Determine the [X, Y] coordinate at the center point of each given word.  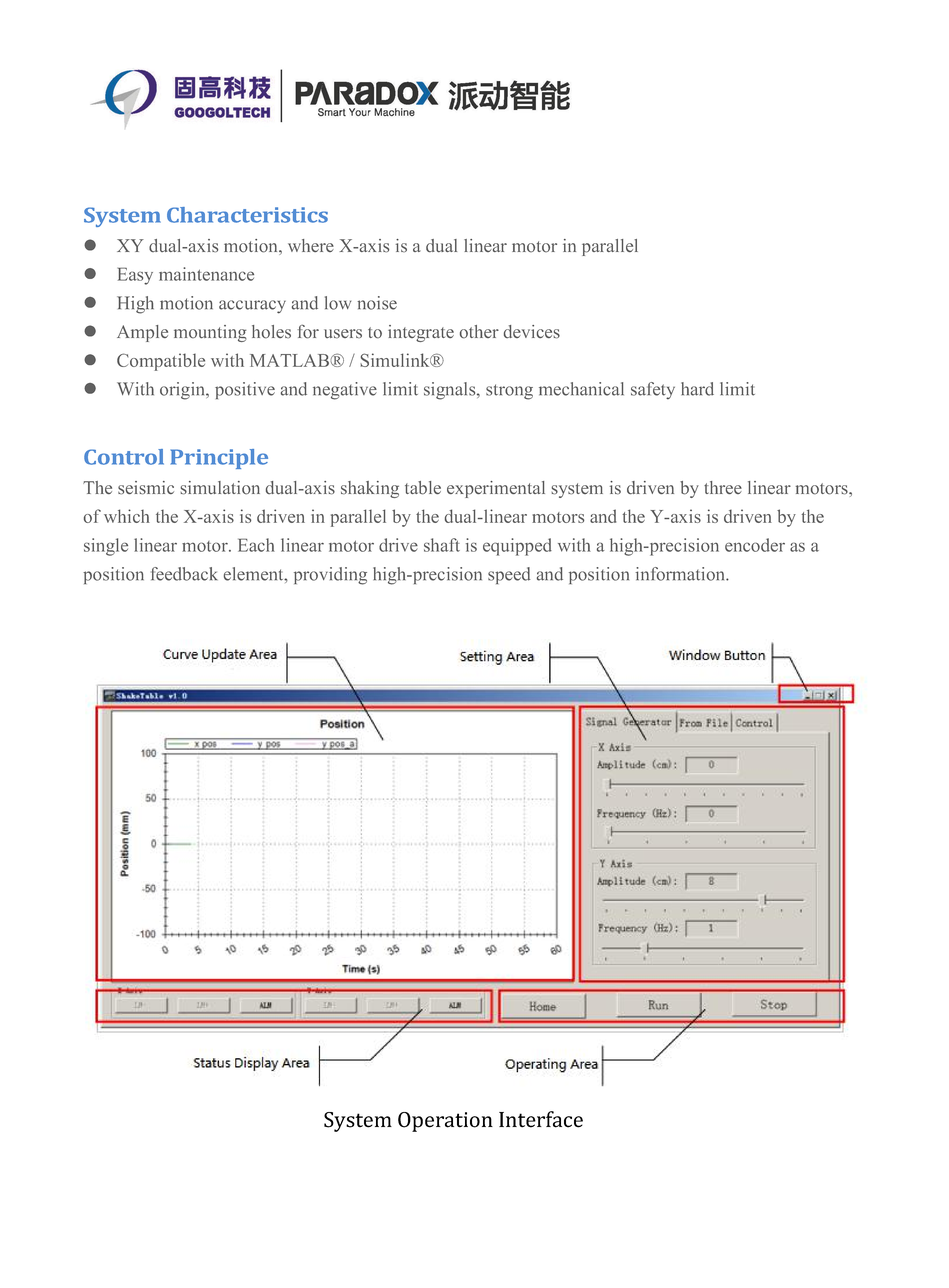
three [723, 487]
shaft [442, 545]
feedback [184, 574]
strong [509, 392]
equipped [517, 547]
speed [509, 575]
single [106, 547]
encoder [755, 545]
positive [245, 390]
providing [330, 576]
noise [377, 303]
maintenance [206, 274]
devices [532, 332]
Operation [445, 1122]
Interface [541, 1119]
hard [697, 389]
